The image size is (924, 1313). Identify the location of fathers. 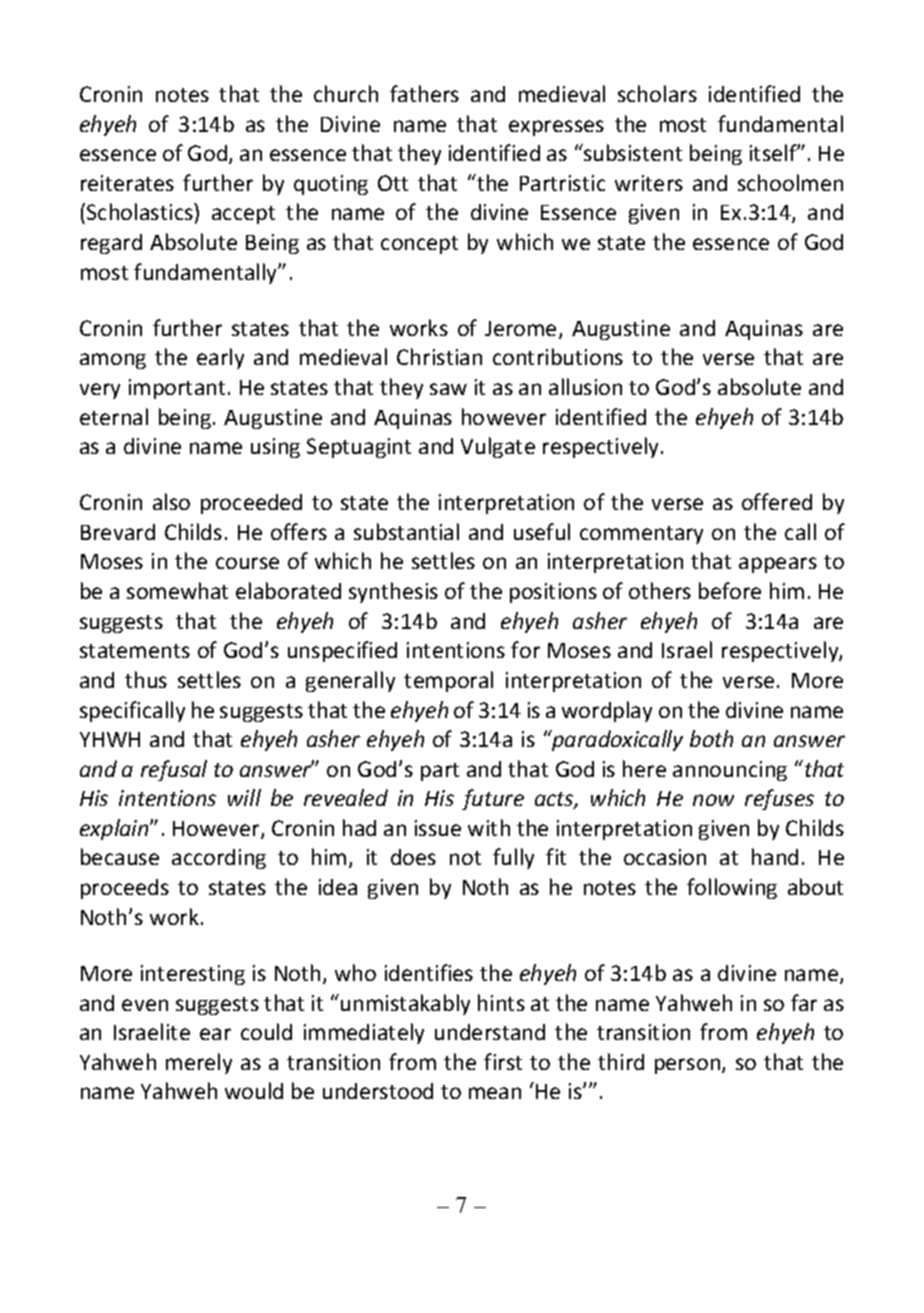
(424, 93).
